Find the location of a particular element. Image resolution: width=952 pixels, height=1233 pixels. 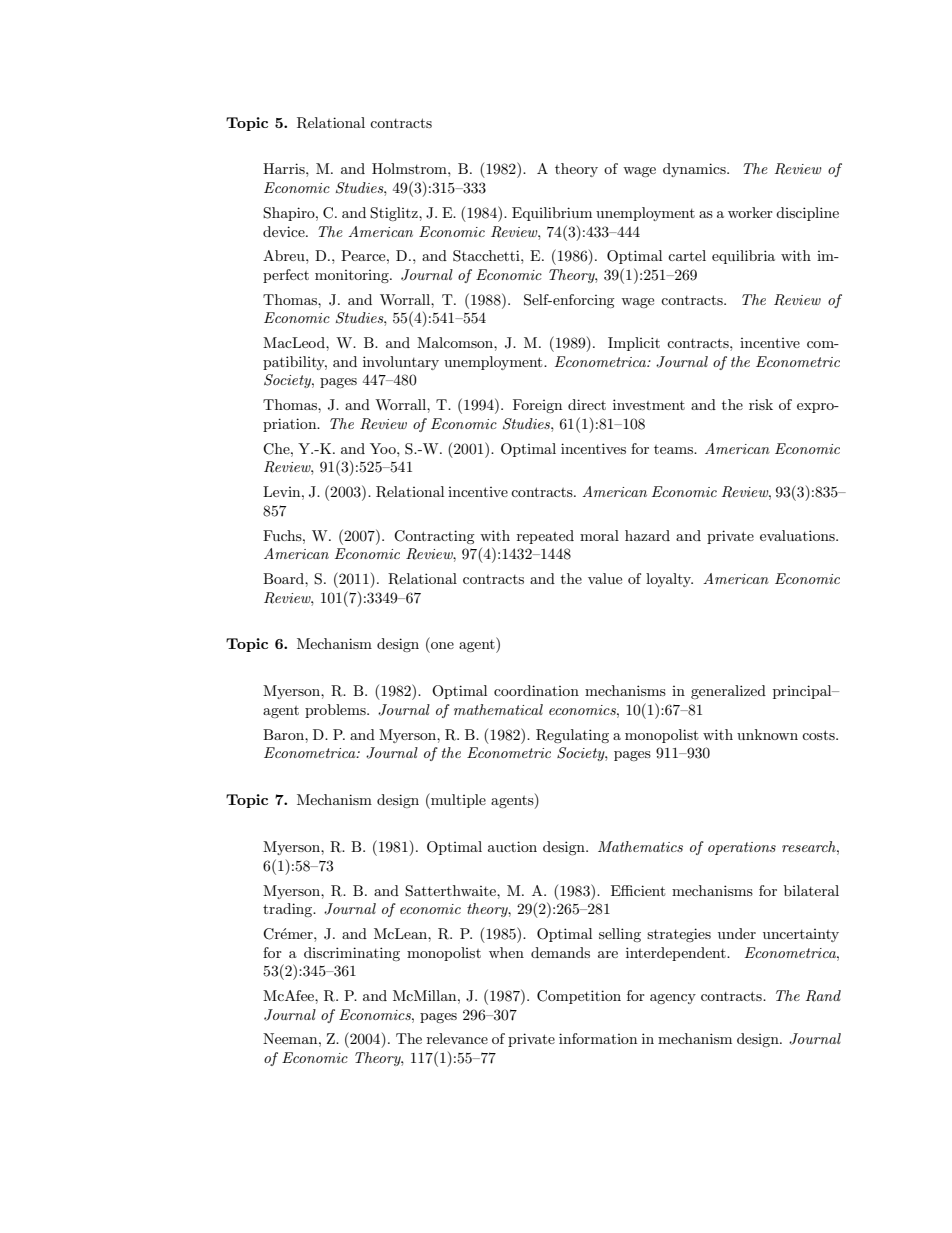

Stiglitz is located at coordinates (395, 214).
